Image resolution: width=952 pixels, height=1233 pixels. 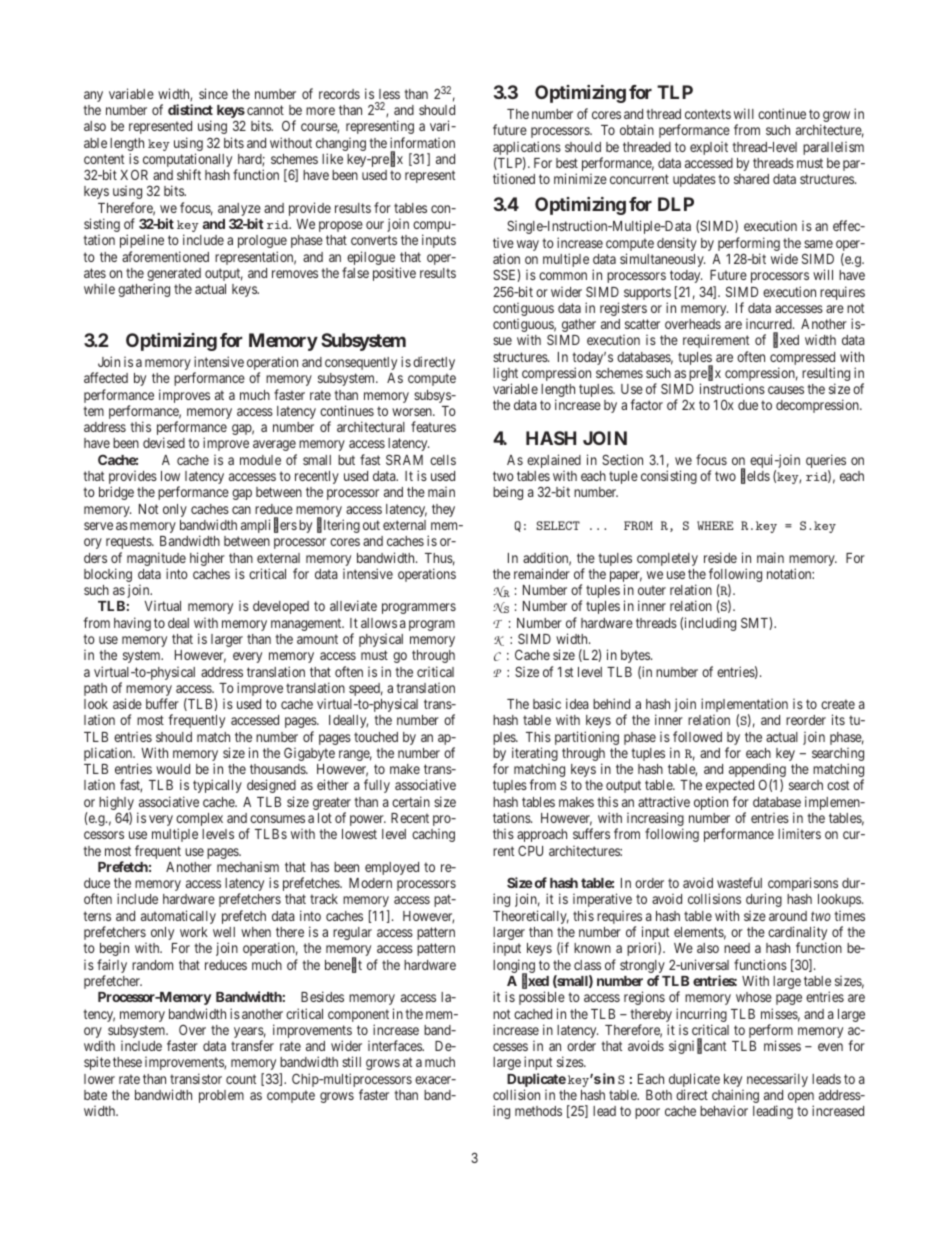 I want to click on distinct, so click(x=190, y=109).
